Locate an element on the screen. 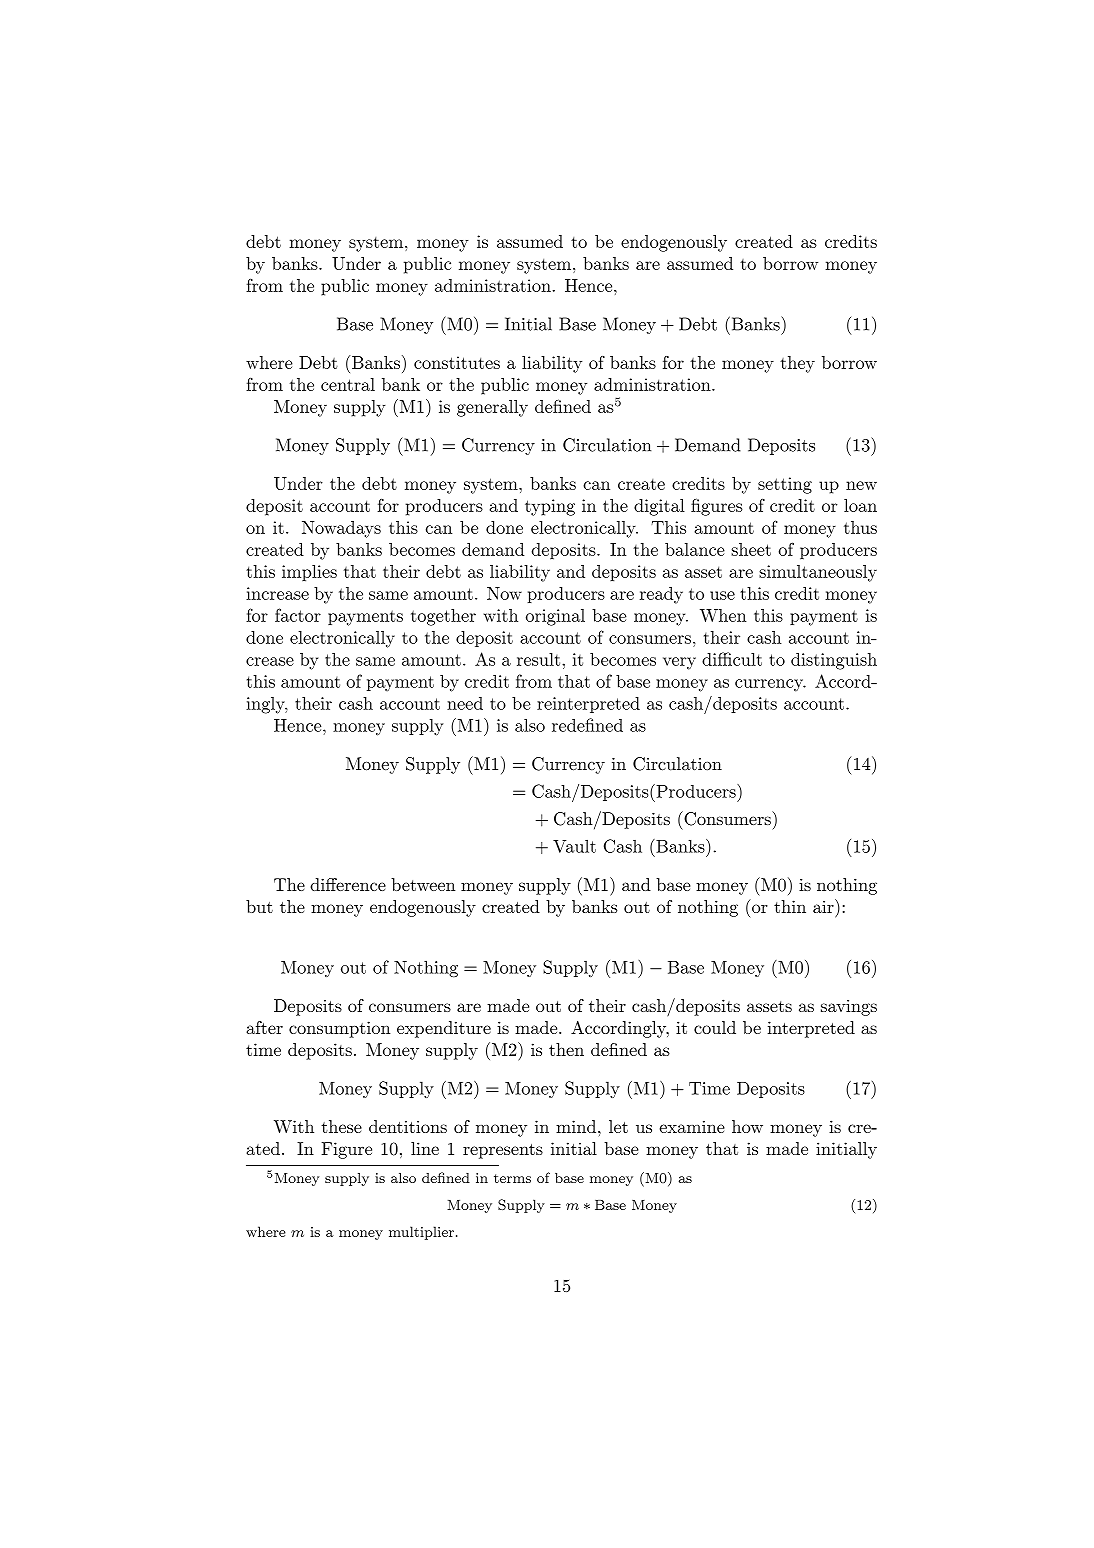 This screenshot has width=1094, height=1548. but is located at coordinates (259, 906).
